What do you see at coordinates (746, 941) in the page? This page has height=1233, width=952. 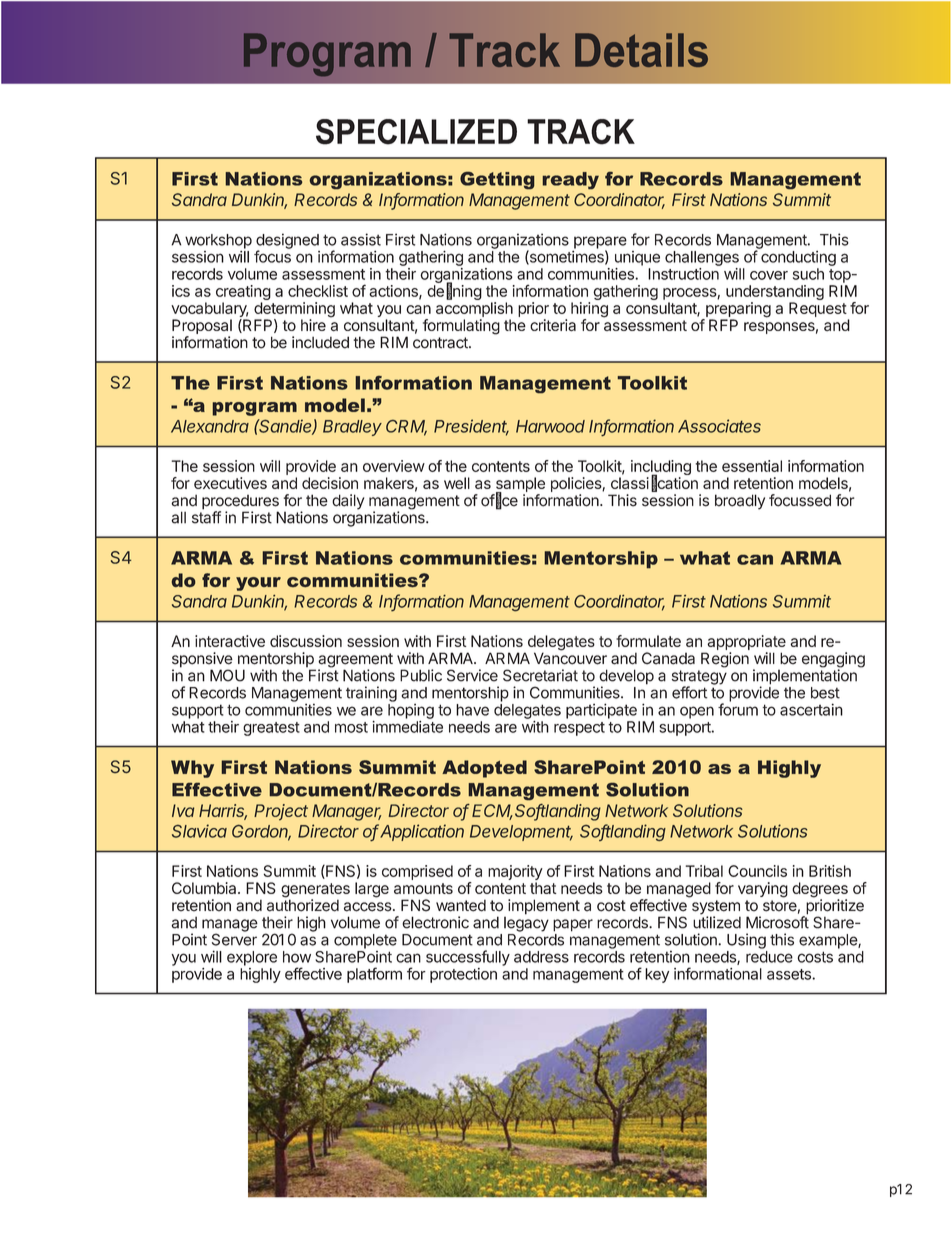 I see `Using` at bounding box center [746, 941].
